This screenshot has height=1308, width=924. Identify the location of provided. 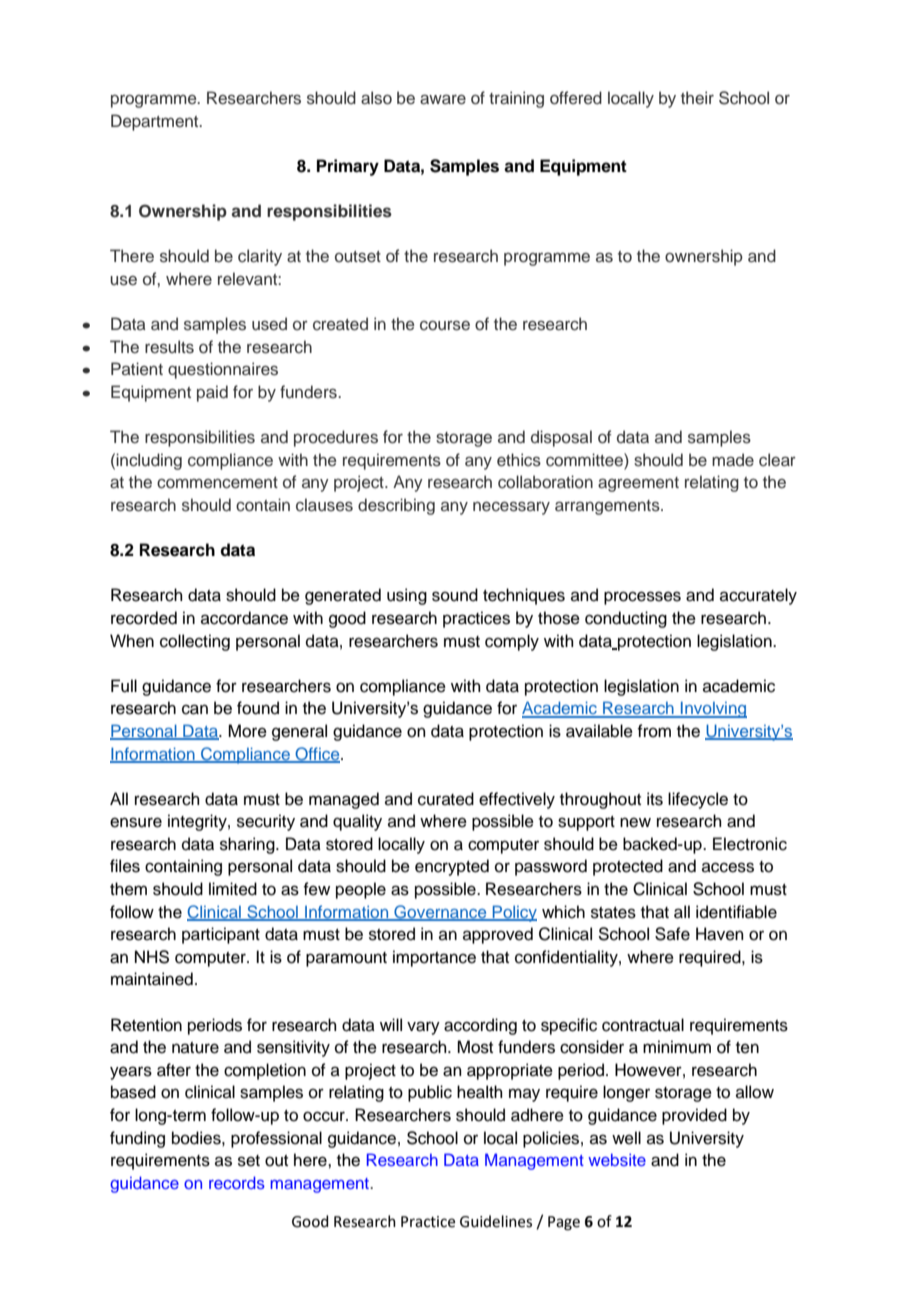
(694, 1116).
